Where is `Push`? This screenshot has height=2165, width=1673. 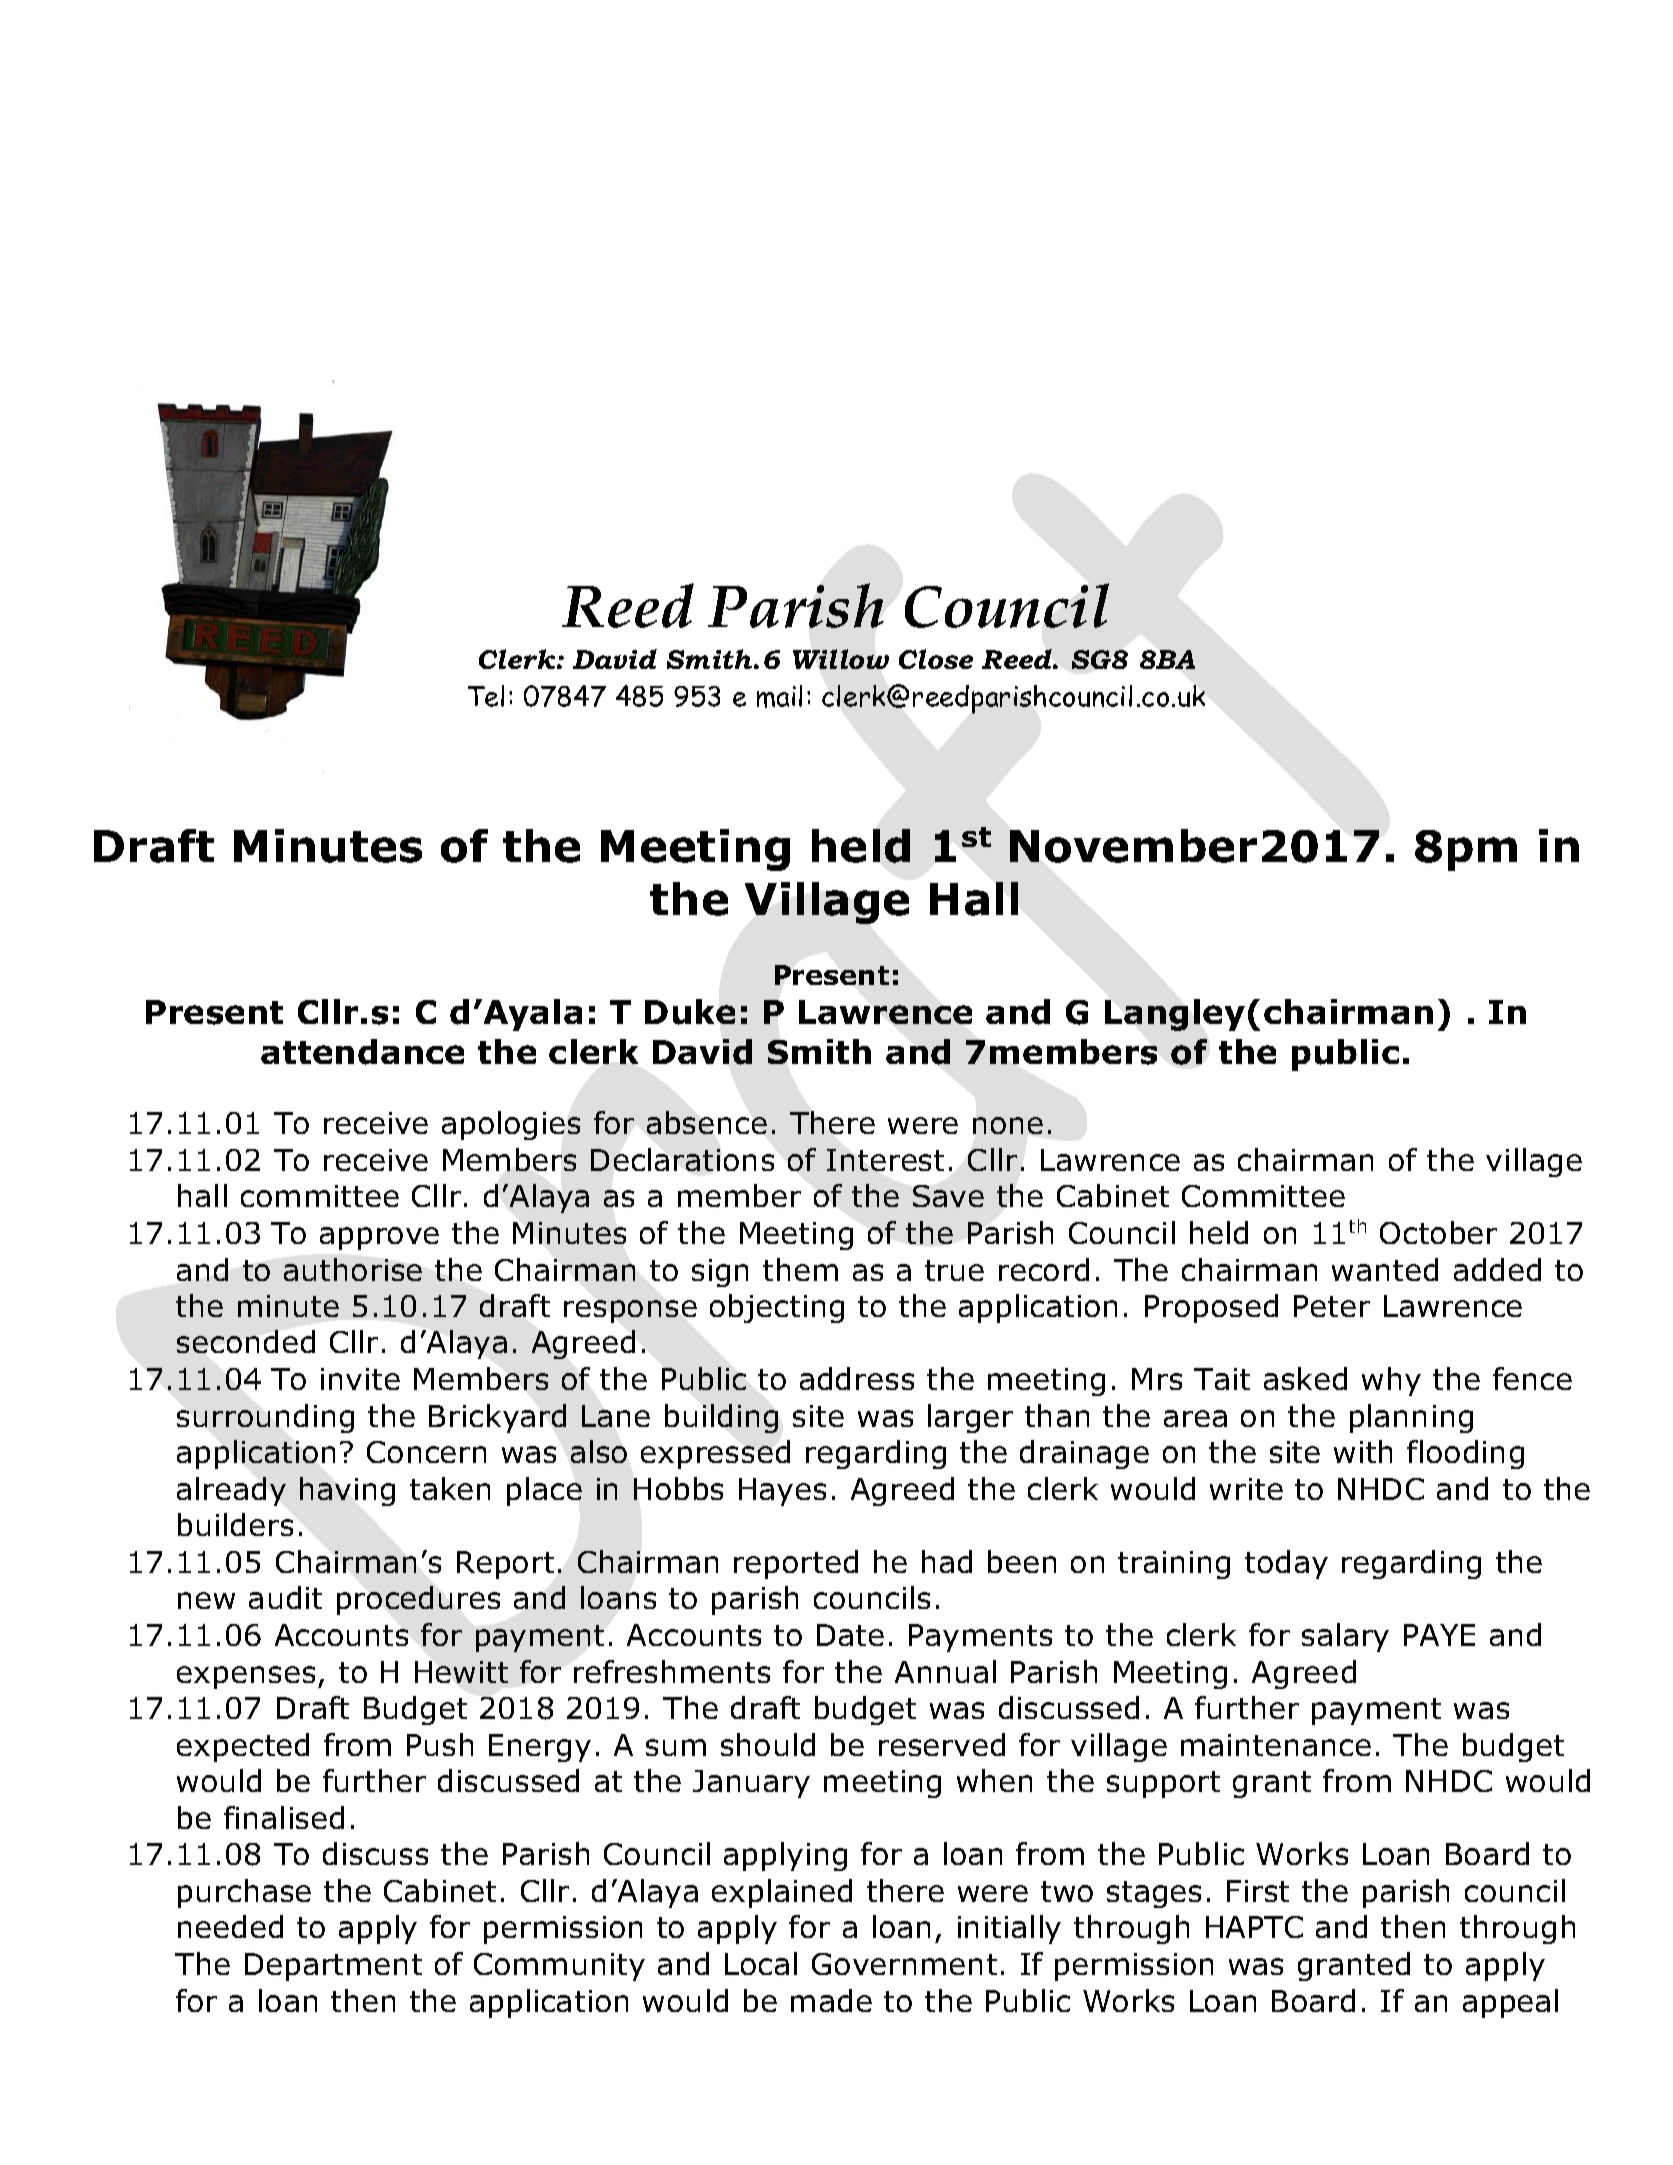 Push is located at coordinates (440, 1744).
